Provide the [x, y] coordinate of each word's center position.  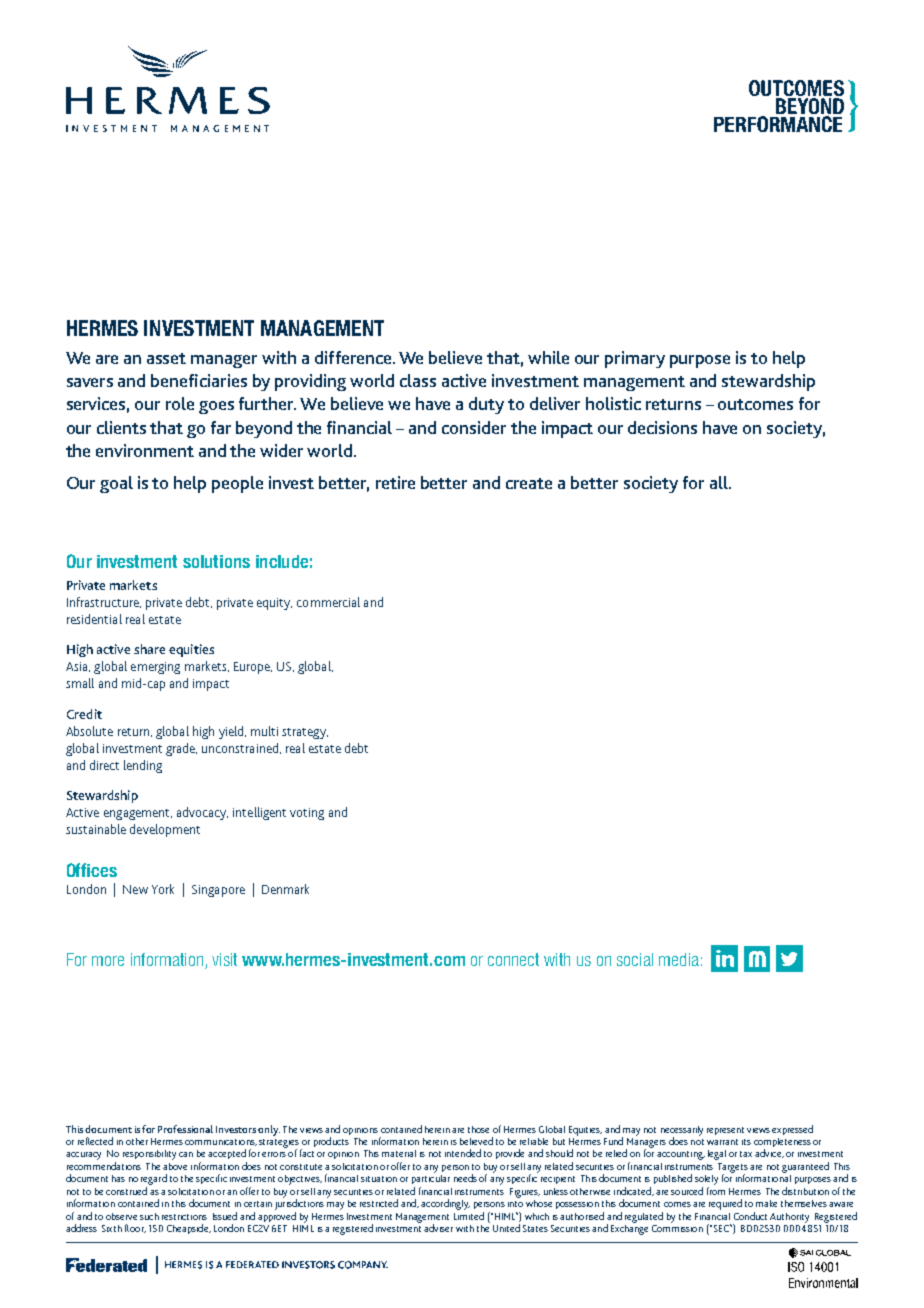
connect [513, 959]
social [635, 959]
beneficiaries [199, 380]
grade [181, 749]
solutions [216, 561]
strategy [305, 733]
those [478, 1129]
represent [725, 1131]
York [163, 889]
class [418, 380]
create [529, 483]
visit [224, 959]
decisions [662, 427]
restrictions [184, 1217]
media [679, 959]
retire [395, 482]
